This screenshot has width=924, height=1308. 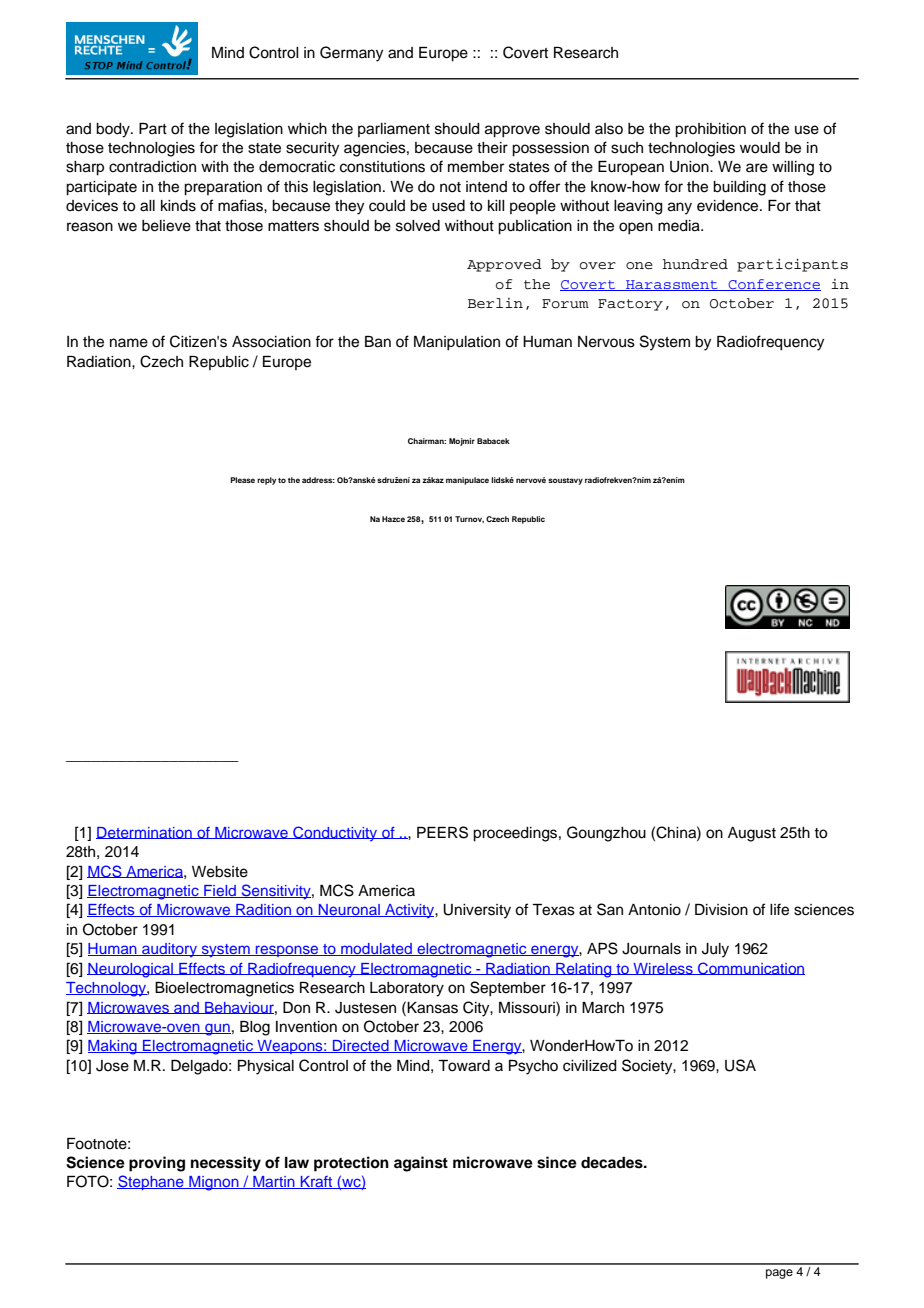 What do you see at coordinates (606, 342) in the screenshot?
I see `Nervous` at bounding box center [606, 342].
